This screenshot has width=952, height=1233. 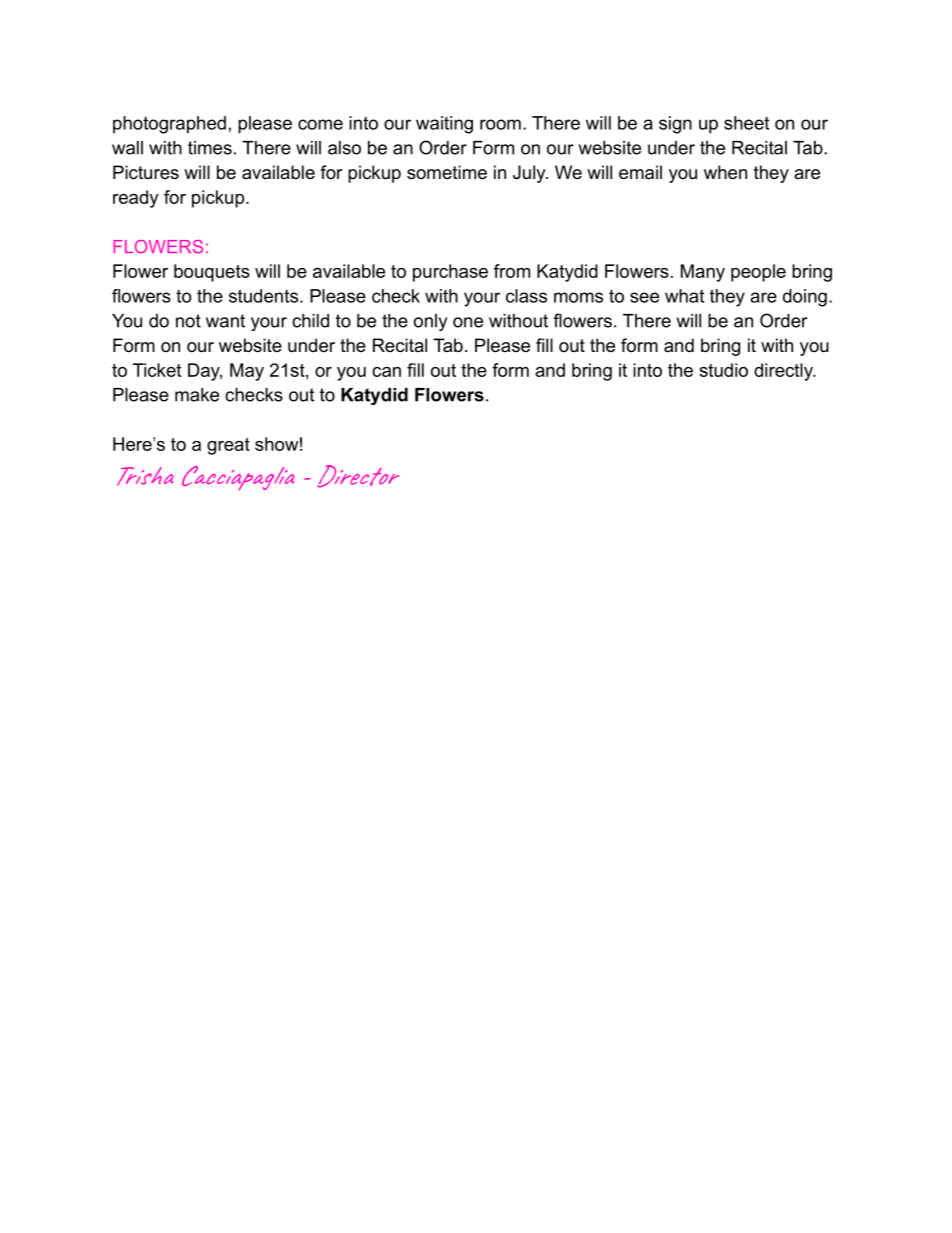 What do you see at coordinates (447, 172) in the screenshot?
I see `sometime` at bounding box center [447, 172].
